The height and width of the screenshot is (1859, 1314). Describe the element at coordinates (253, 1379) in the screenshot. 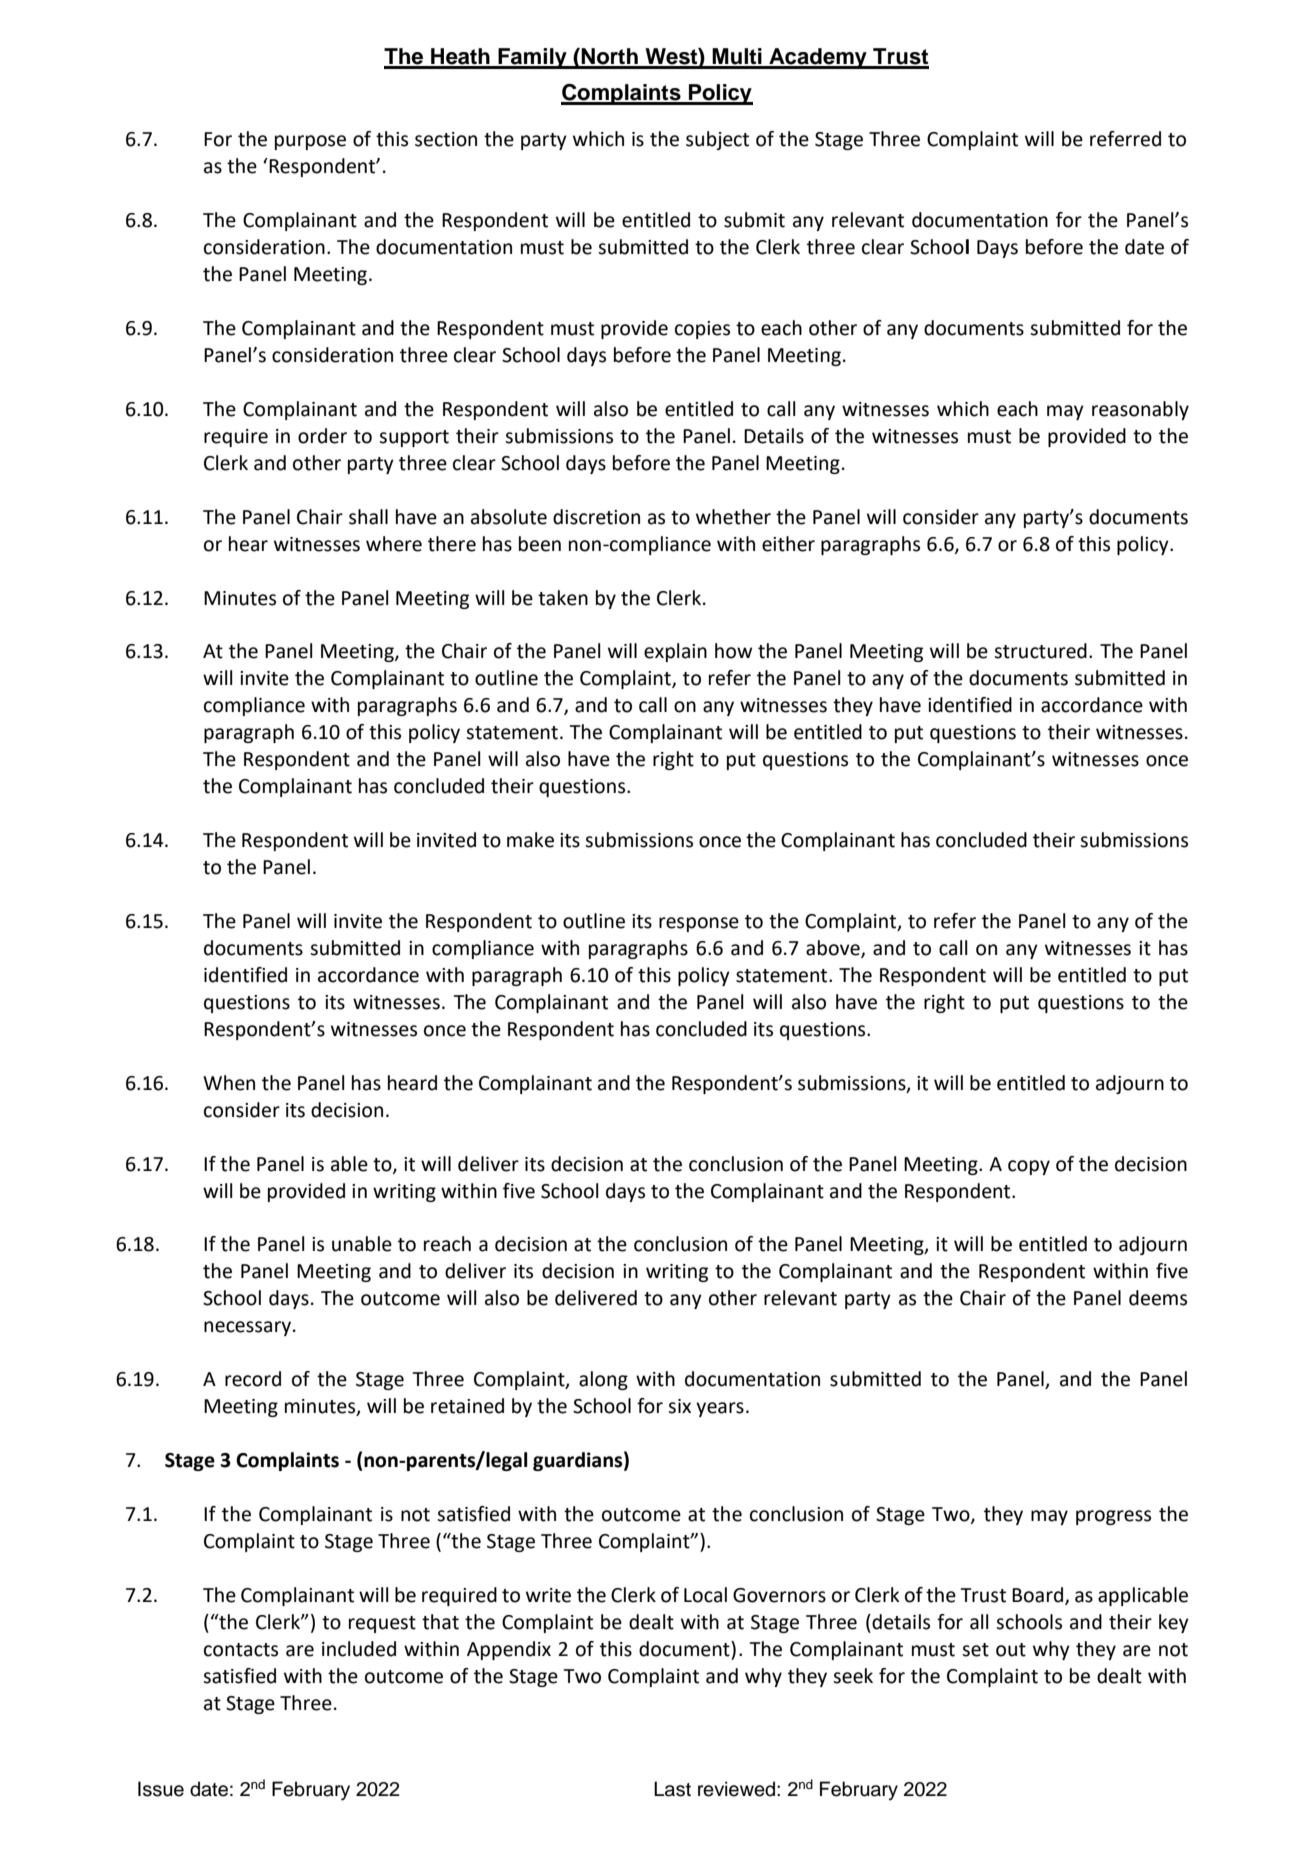

I see `record` at that location.
